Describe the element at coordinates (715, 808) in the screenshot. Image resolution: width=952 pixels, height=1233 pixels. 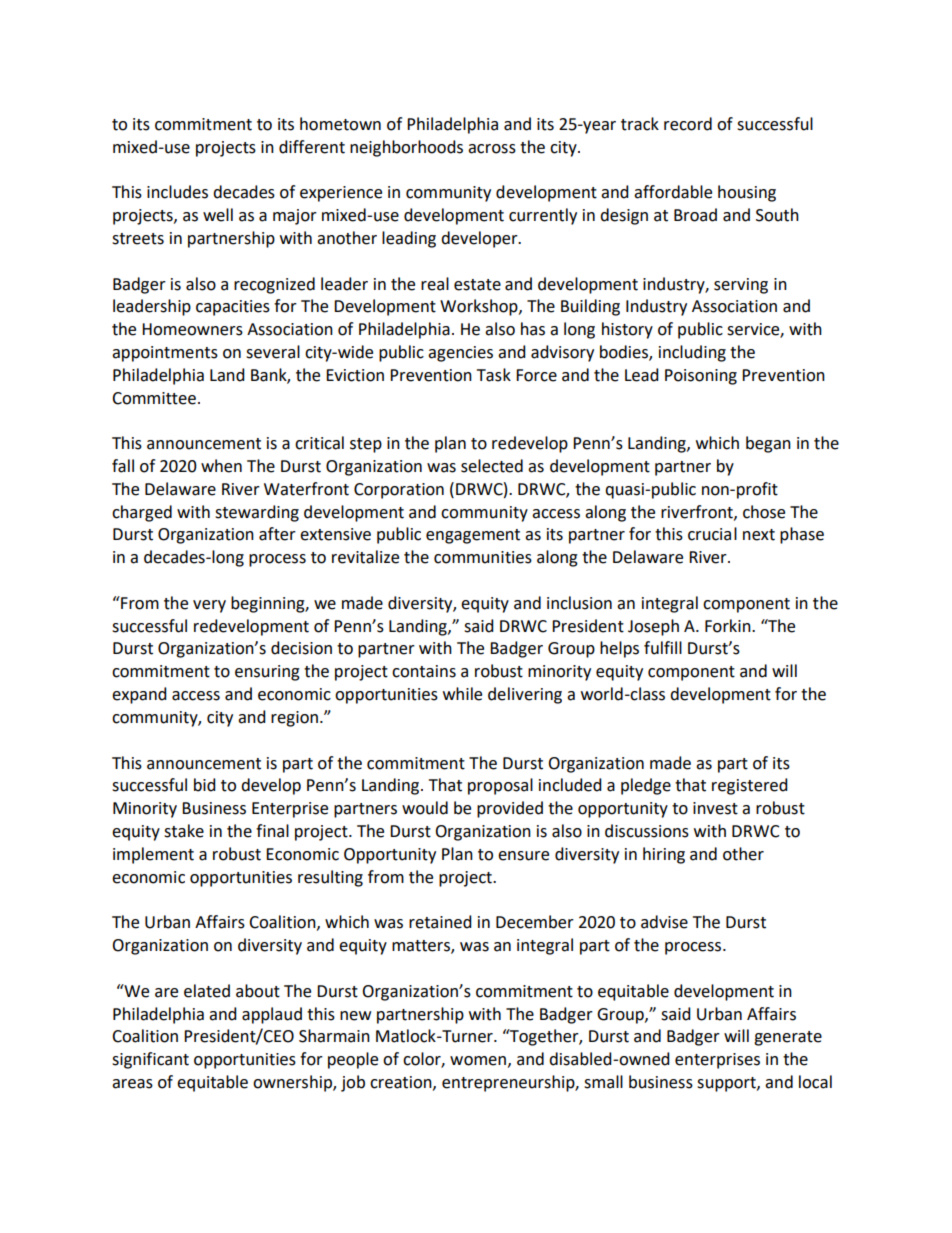
I see `invest` at that location.
